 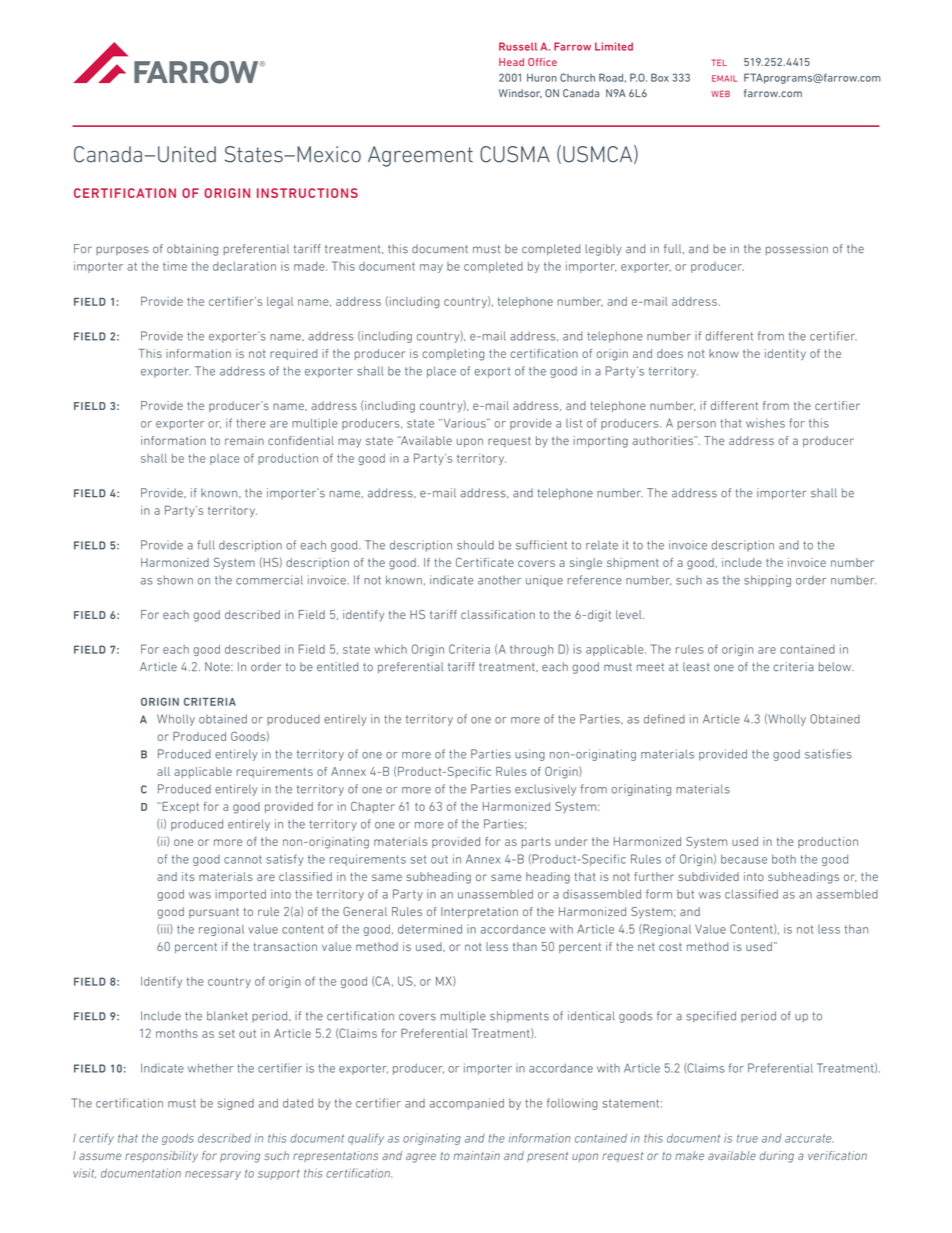 I want to click on shipping, so click(x=767, y=581).
